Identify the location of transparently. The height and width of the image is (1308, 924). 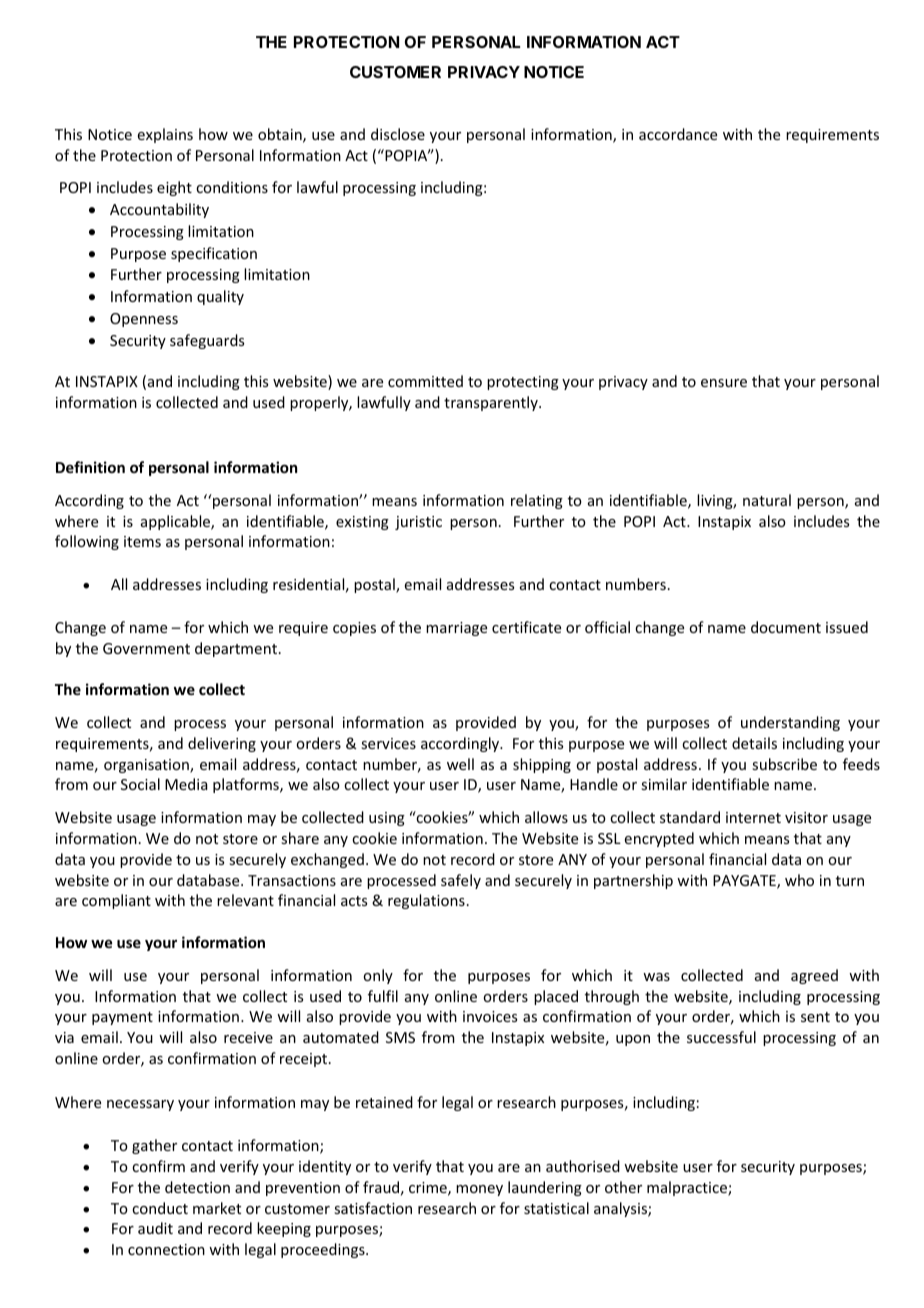
(492, 403).
